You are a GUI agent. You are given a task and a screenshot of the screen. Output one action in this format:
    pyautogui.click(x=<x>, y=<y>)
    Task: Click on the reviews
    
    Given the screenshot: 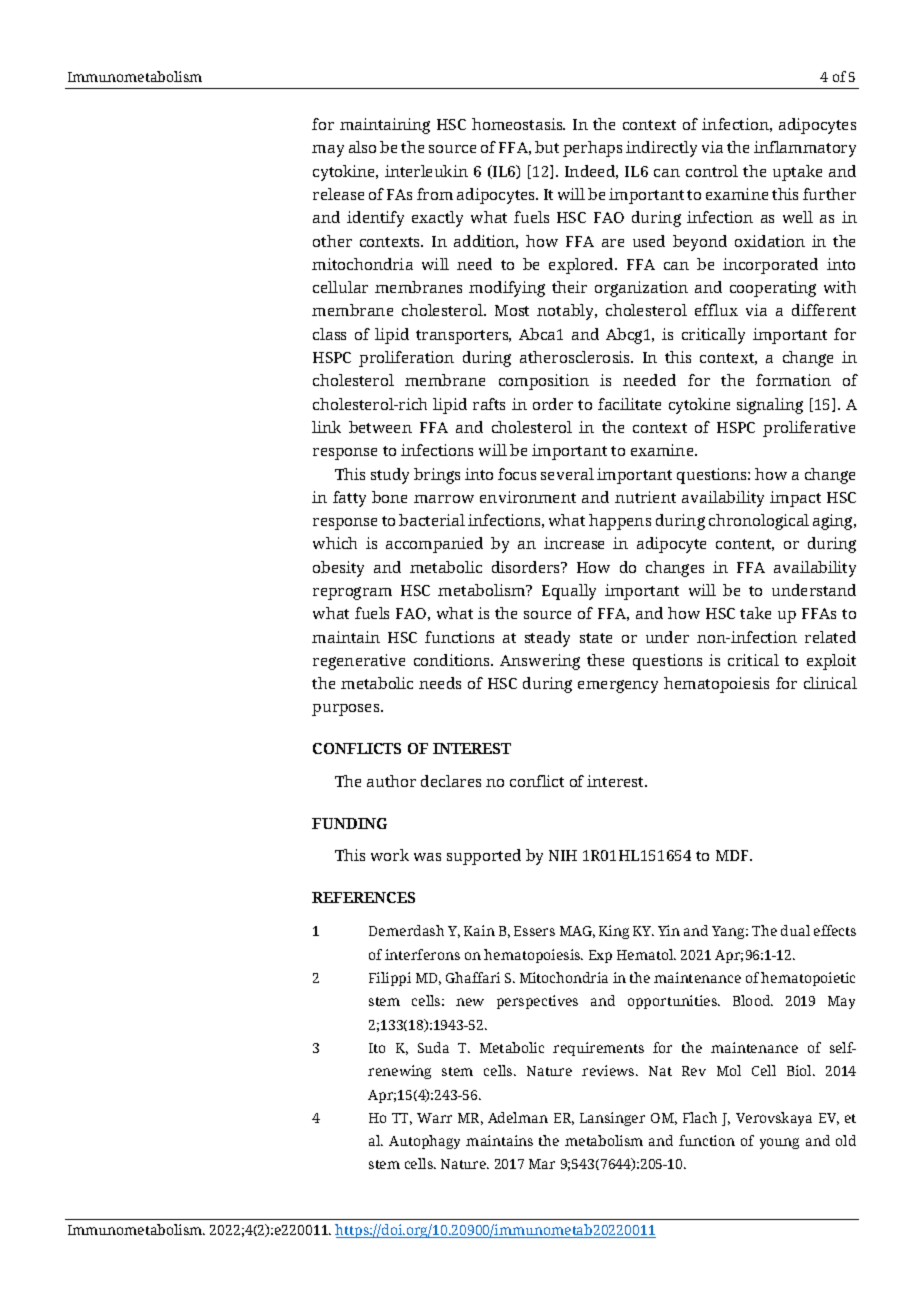 What is the action you would take?
    pyautogui.click(x=609, y=1070)
